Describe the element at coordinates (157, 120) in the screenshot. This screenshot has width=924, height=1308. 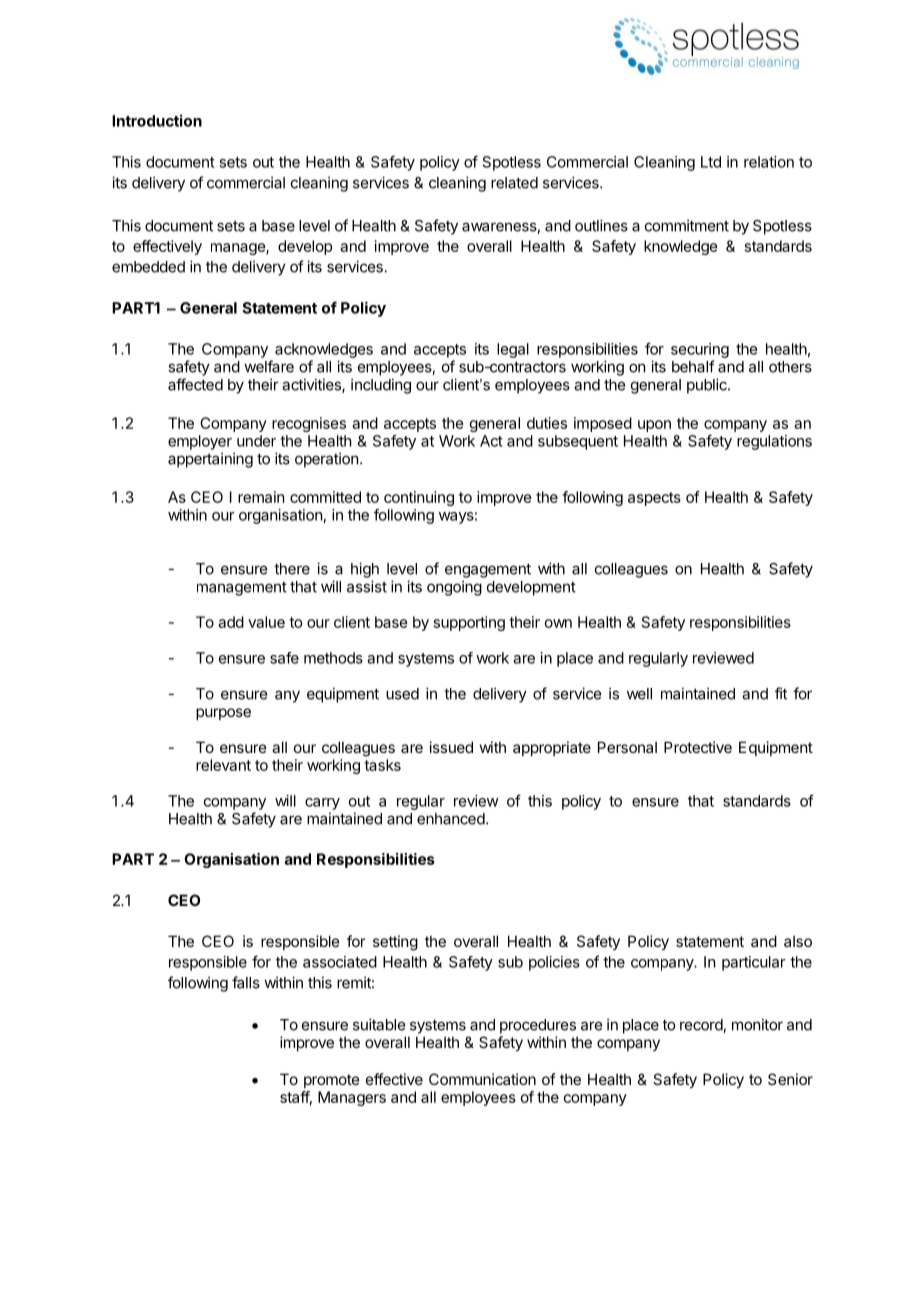
I see `Introduction` at that location.
